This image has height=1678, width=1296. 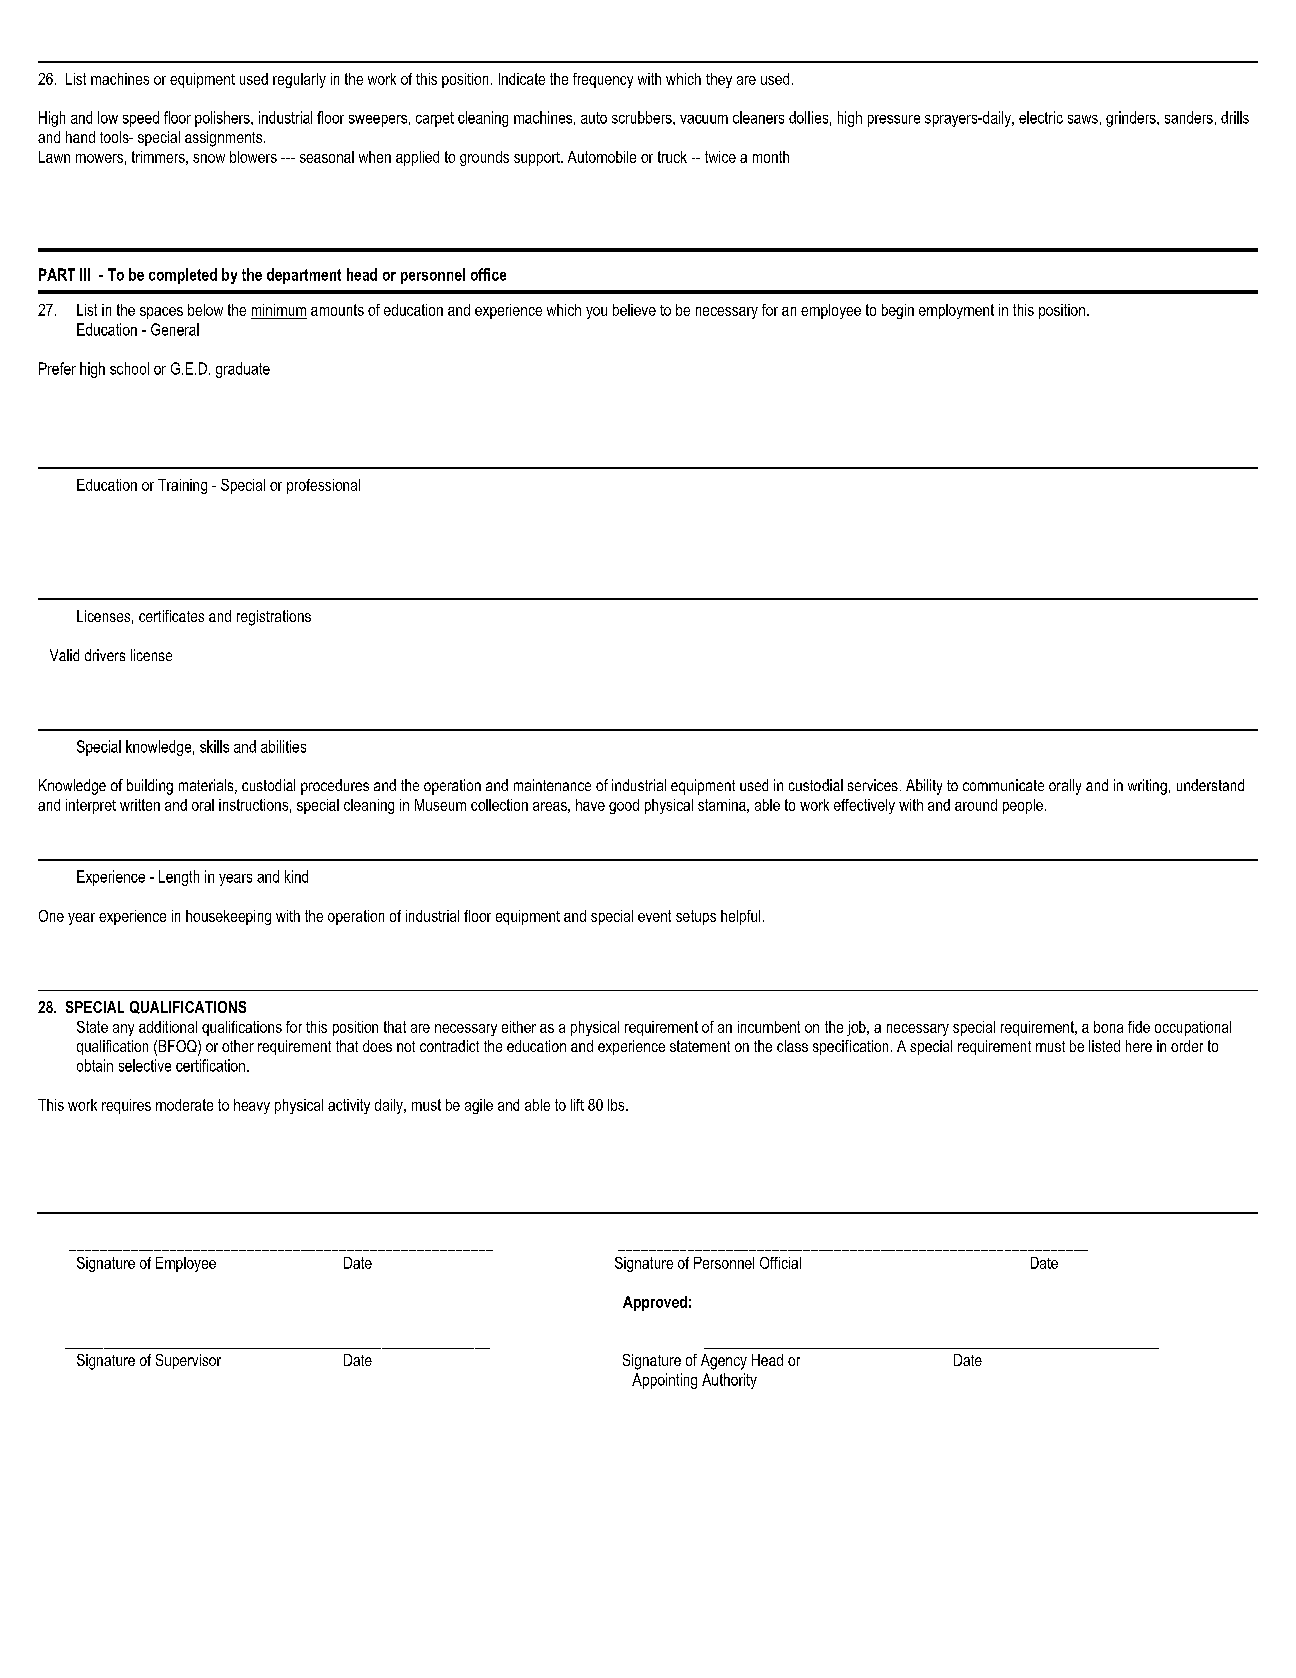 I want to click on maintenance, so click(x=552, y=785).
